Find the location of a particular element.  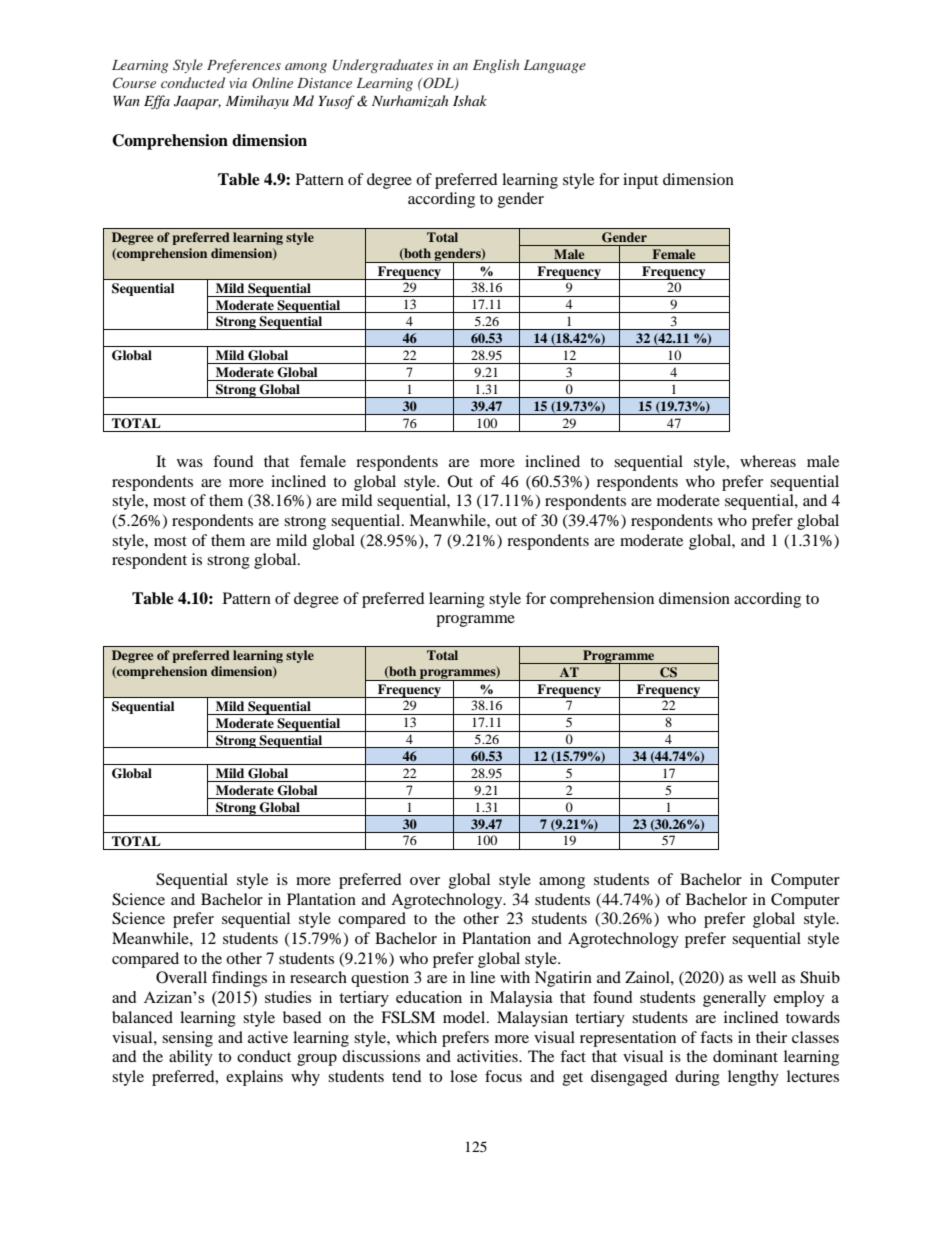

with is located at coordinates (515, 977).
